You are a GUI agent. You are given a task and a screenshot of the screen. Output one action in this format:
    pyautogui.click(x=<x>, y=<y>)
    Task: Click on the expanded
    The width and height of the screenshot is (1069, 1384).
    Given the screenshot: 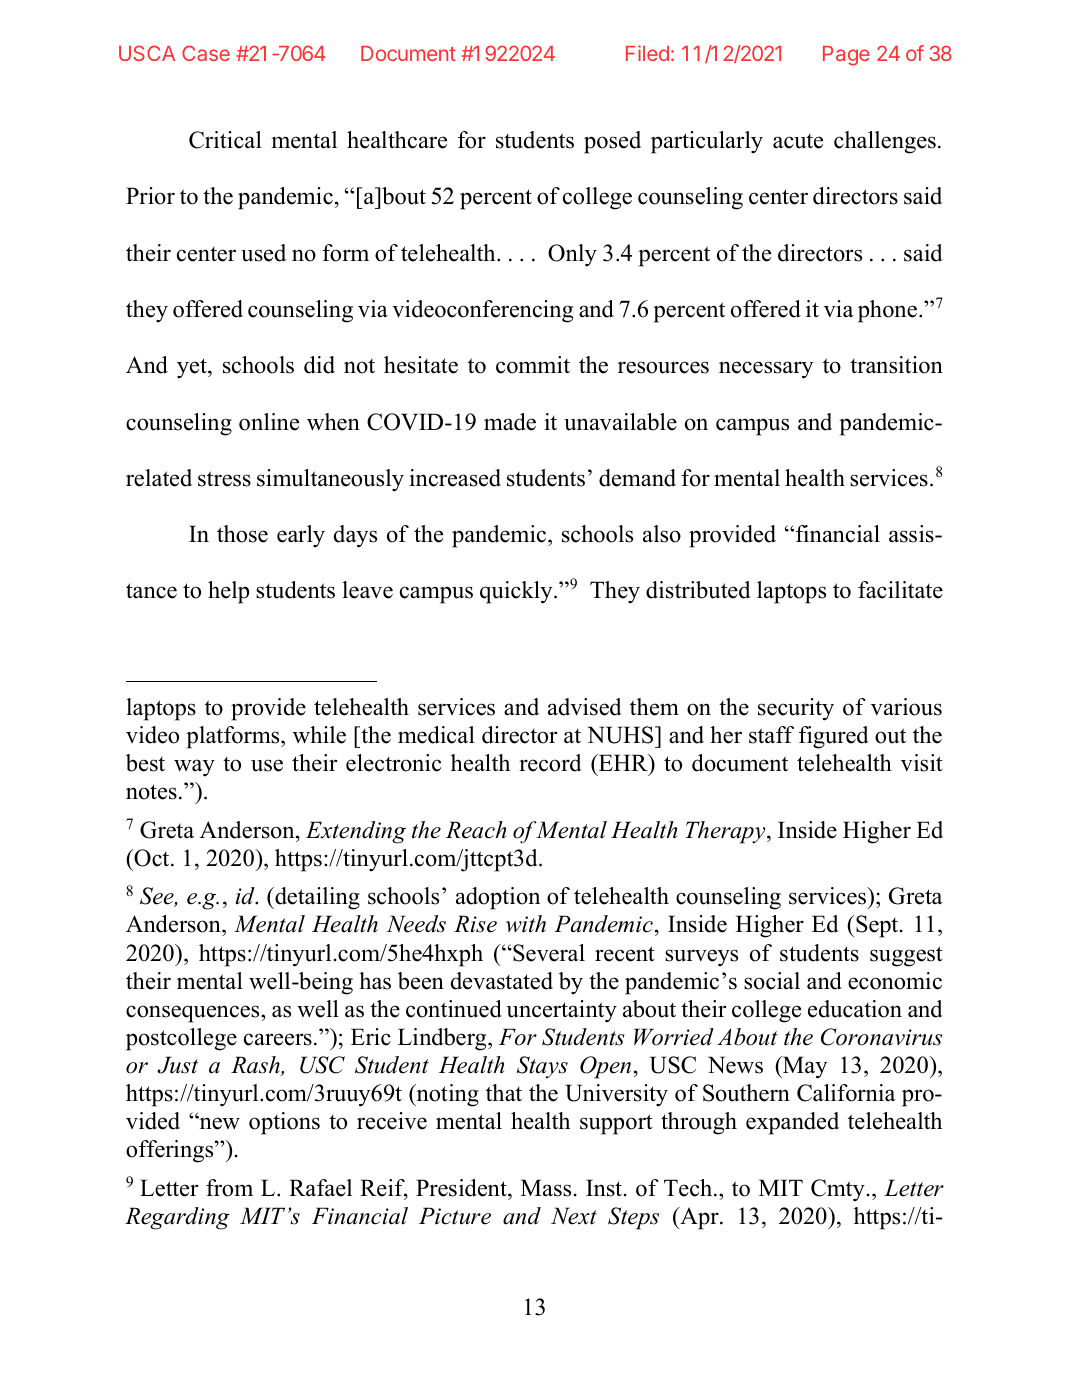 What is the action you would take?
    pyautogui.click(x=792, y=1123)
